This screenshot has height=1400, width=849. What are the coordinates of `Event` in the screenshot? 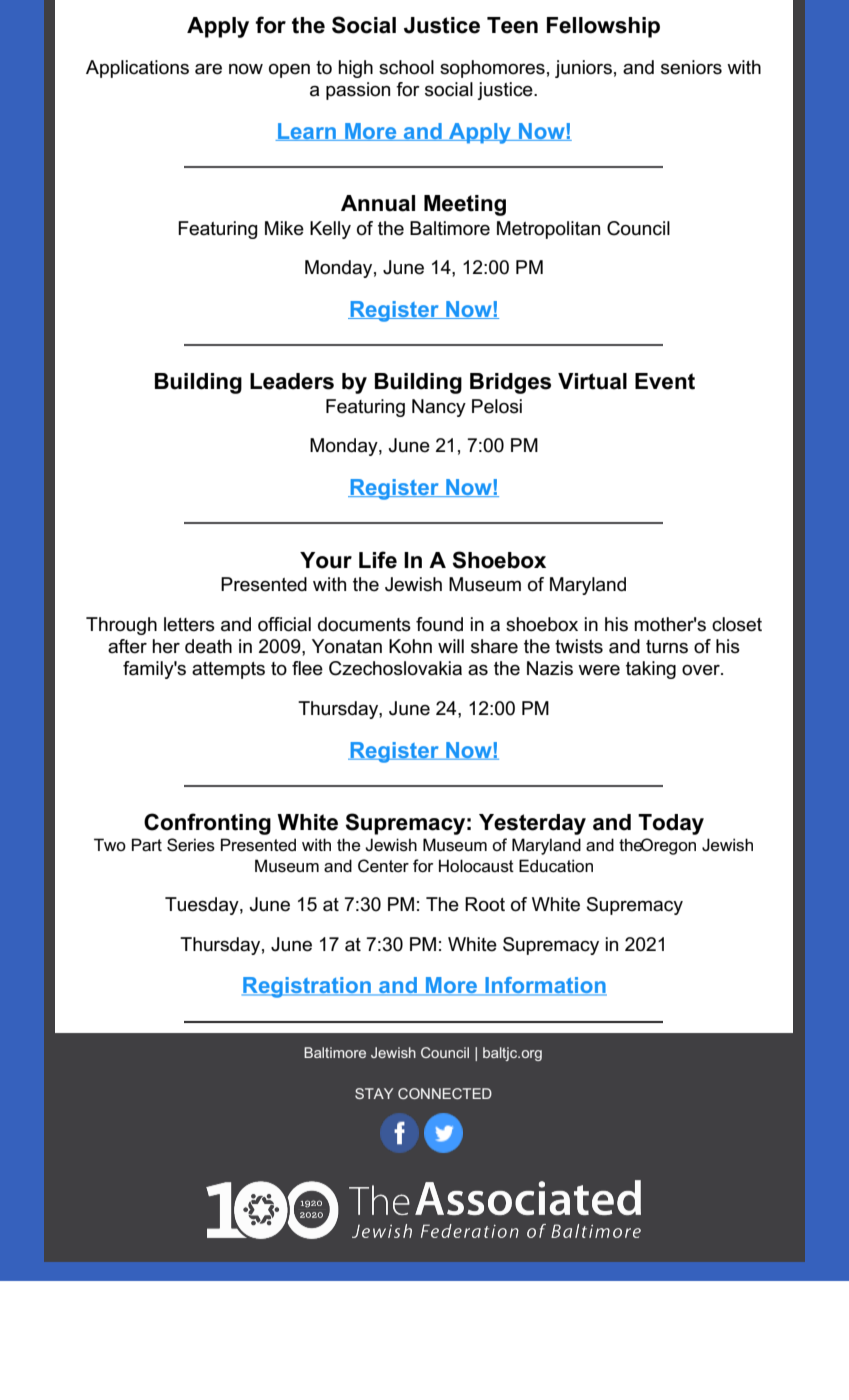 It's located at (665, 381).
